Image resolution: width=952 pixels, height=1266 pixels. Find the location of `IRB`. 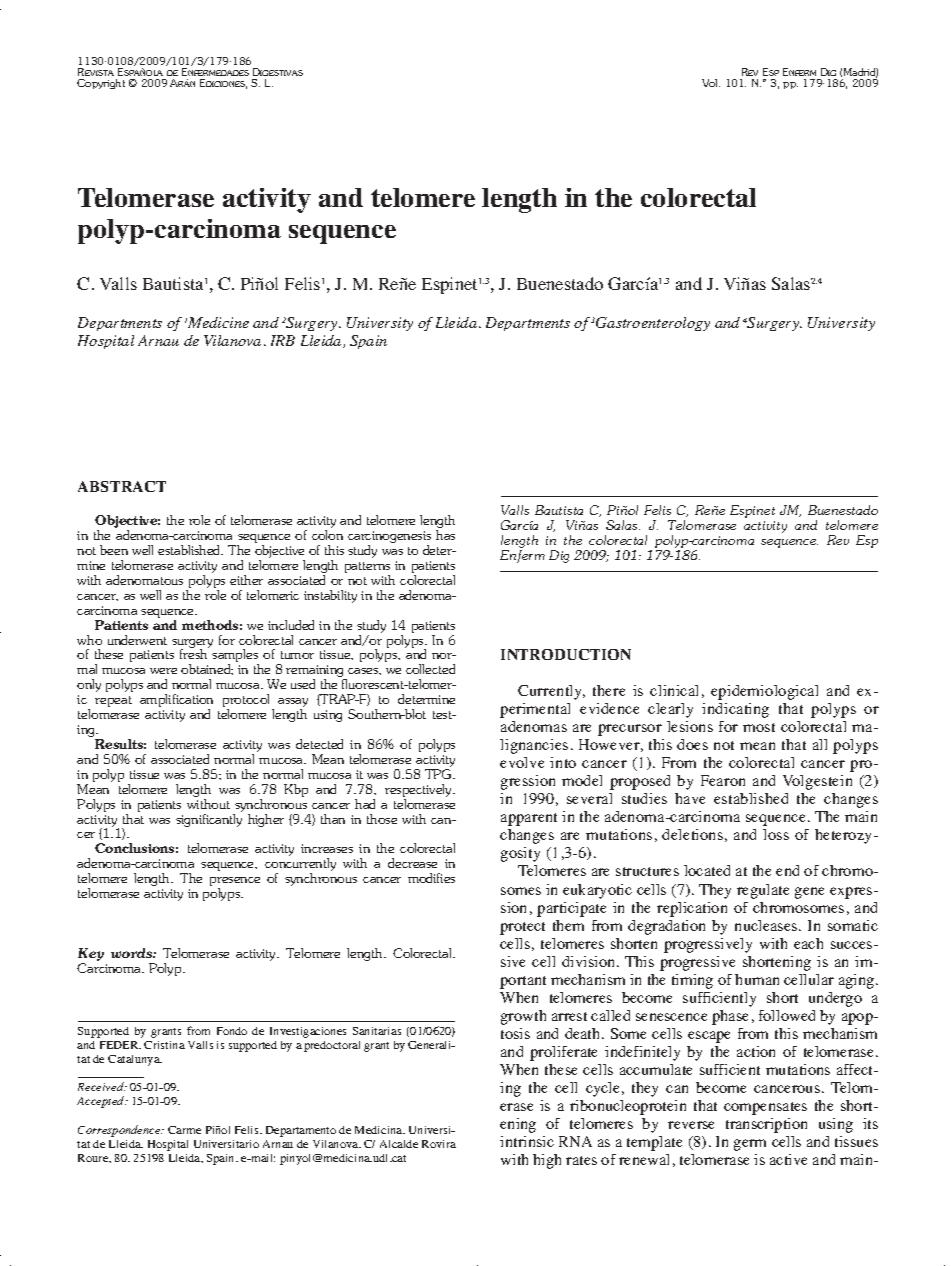

IRB is located at coordinates (283, 340).
